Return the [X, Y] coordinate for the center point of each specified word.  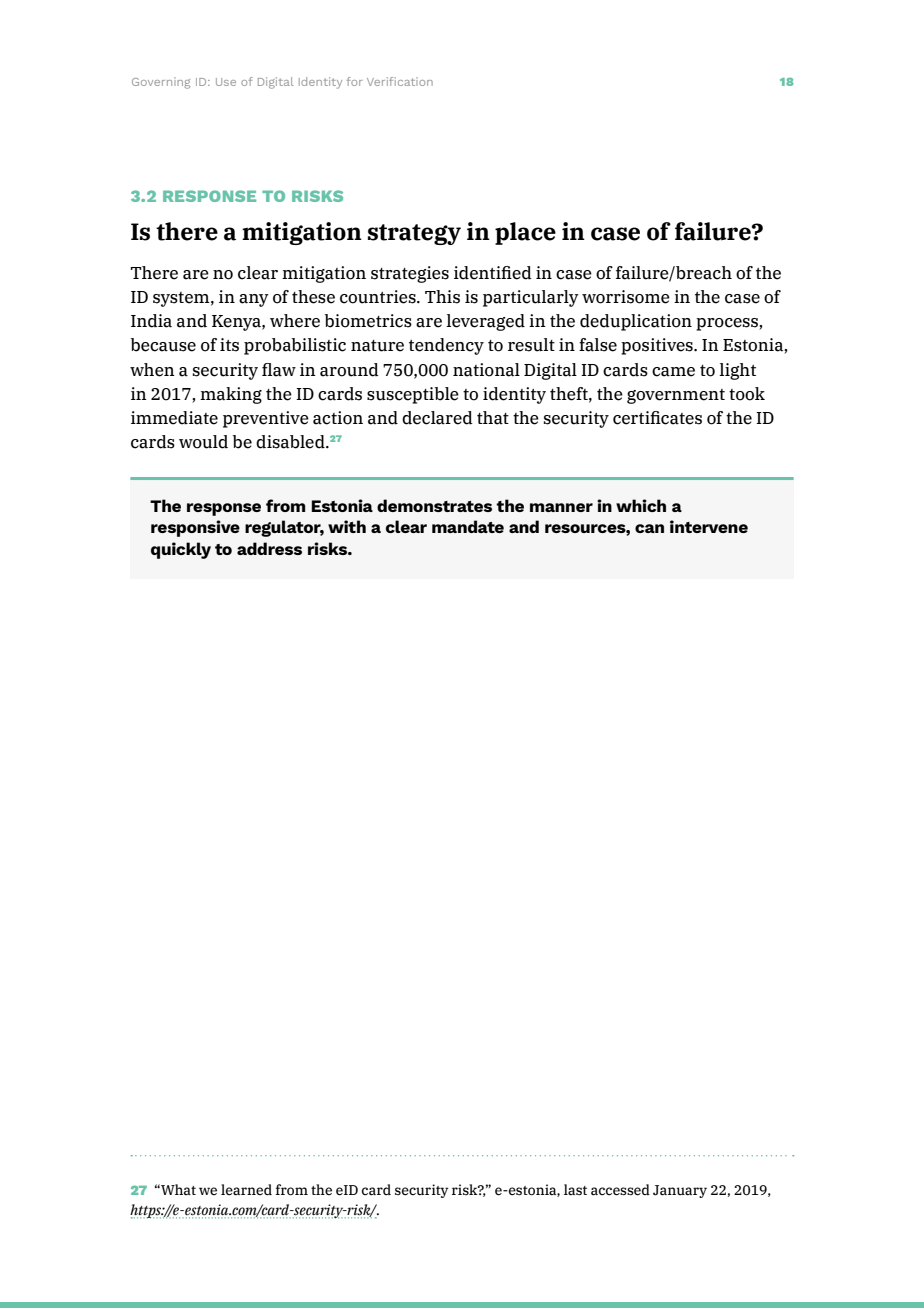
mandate [468, 526]
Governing [161, 83]
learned [246, 1190]
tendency [446, 346]
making [231, 395]
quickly [181, 550]
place [525, 233]
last [575, 1190]
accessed [620, 1190]
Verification [400, 81]
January [680, 1191]
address [269, 548]
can [649, 528]
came [673, 372]
